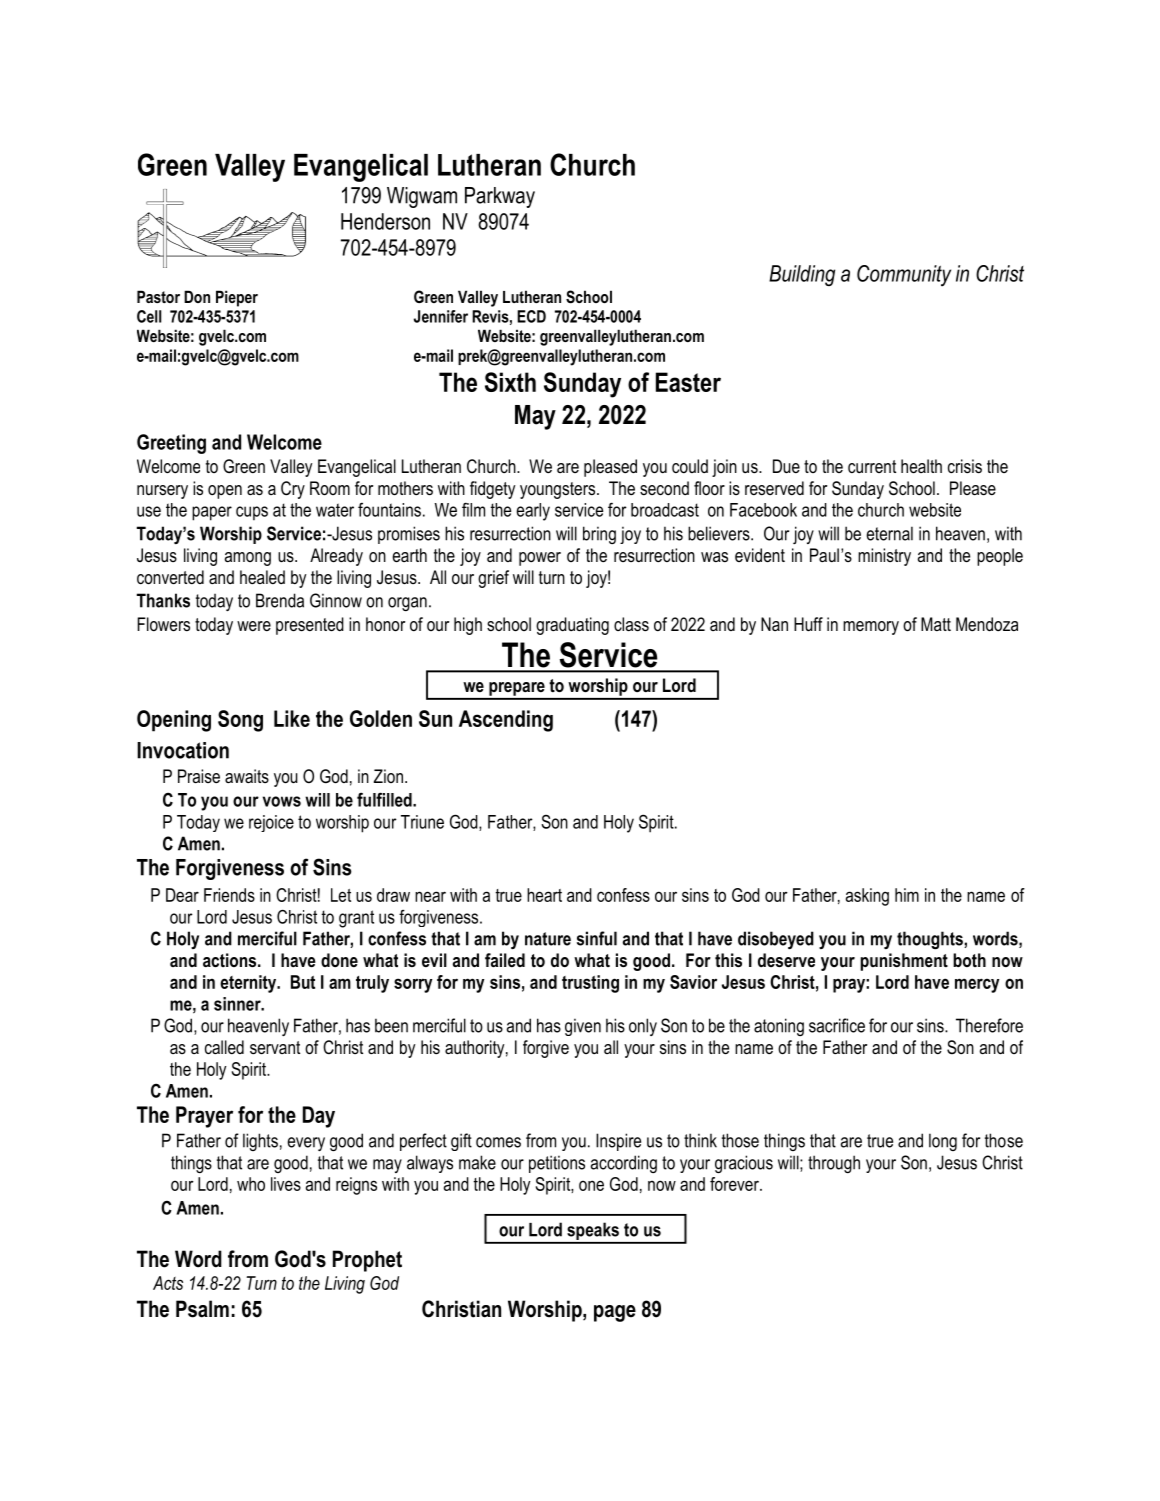 This image has width=1160, height=1501. I want to click on trusting, so click(590, 984).
